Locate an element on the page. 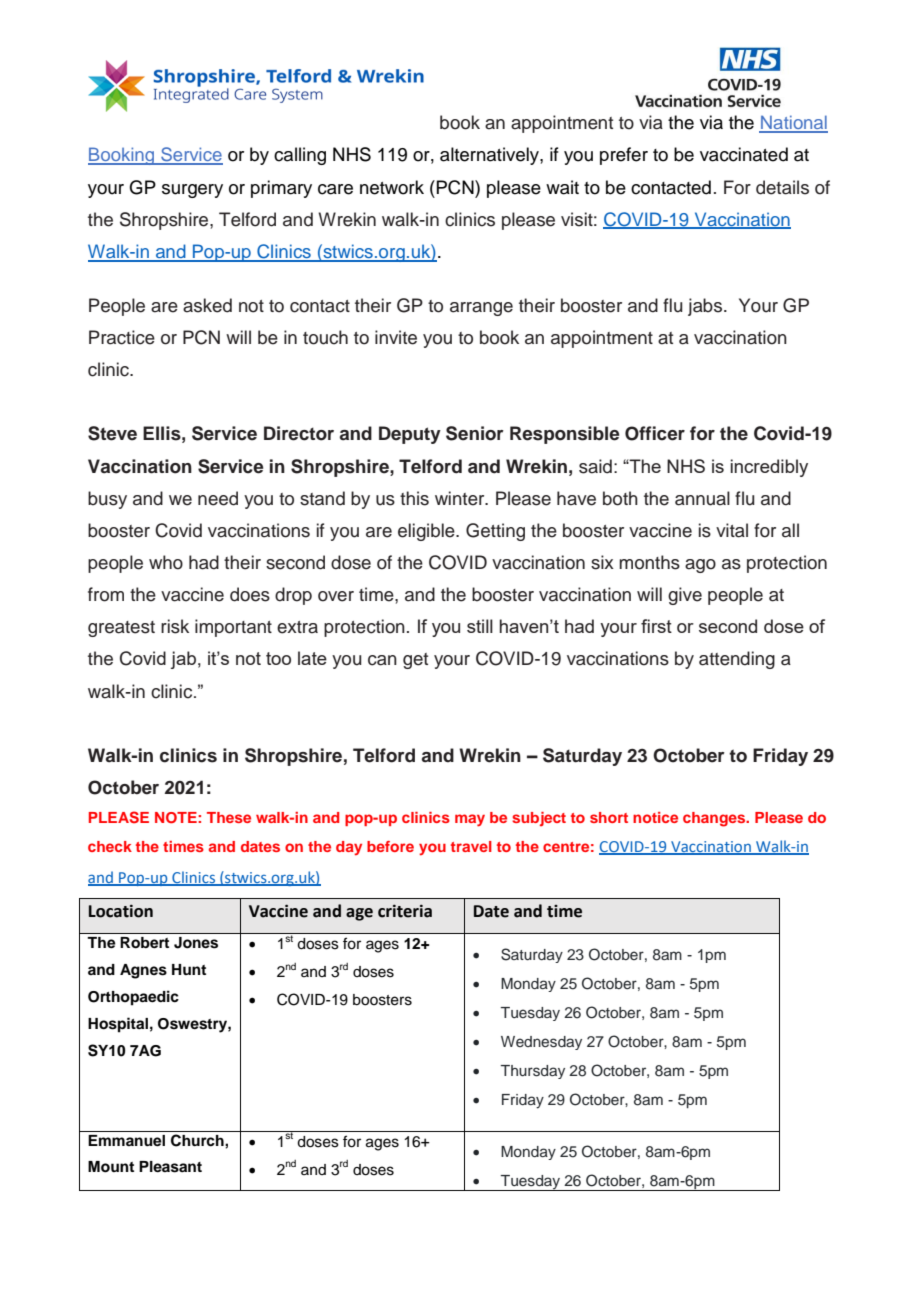 This page has width=924, height=1308. notice is located at coordinates (655, 817).
